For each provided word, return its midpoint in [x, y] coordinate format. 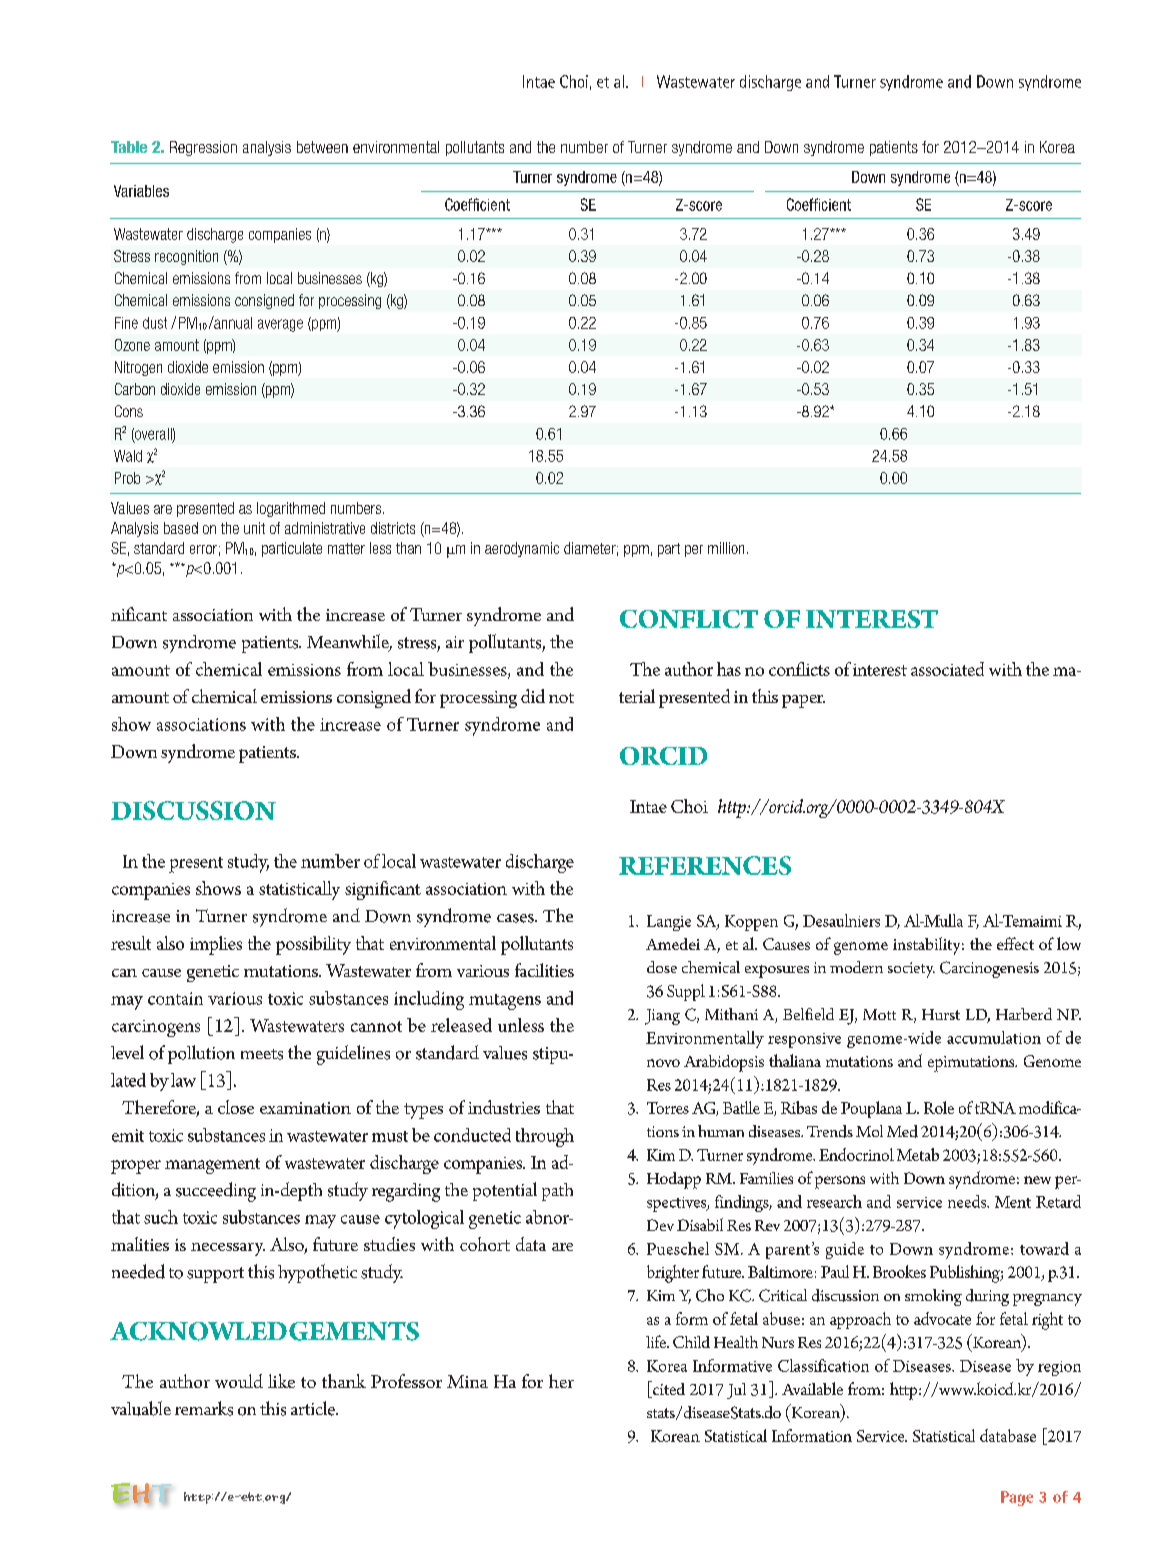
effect [1015, 943]
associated [947, 669]
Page [1017, 1498]
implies [216, 945]
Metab [918, 1154]
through [545, 1137]
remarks [204, 1408]
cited [668, 1389]
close [236, 1107]
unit [254, 528]
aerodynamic [522, 549]
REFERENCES [705, 865]
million [726, 548]
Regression [203, 148]
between [322, 147]
